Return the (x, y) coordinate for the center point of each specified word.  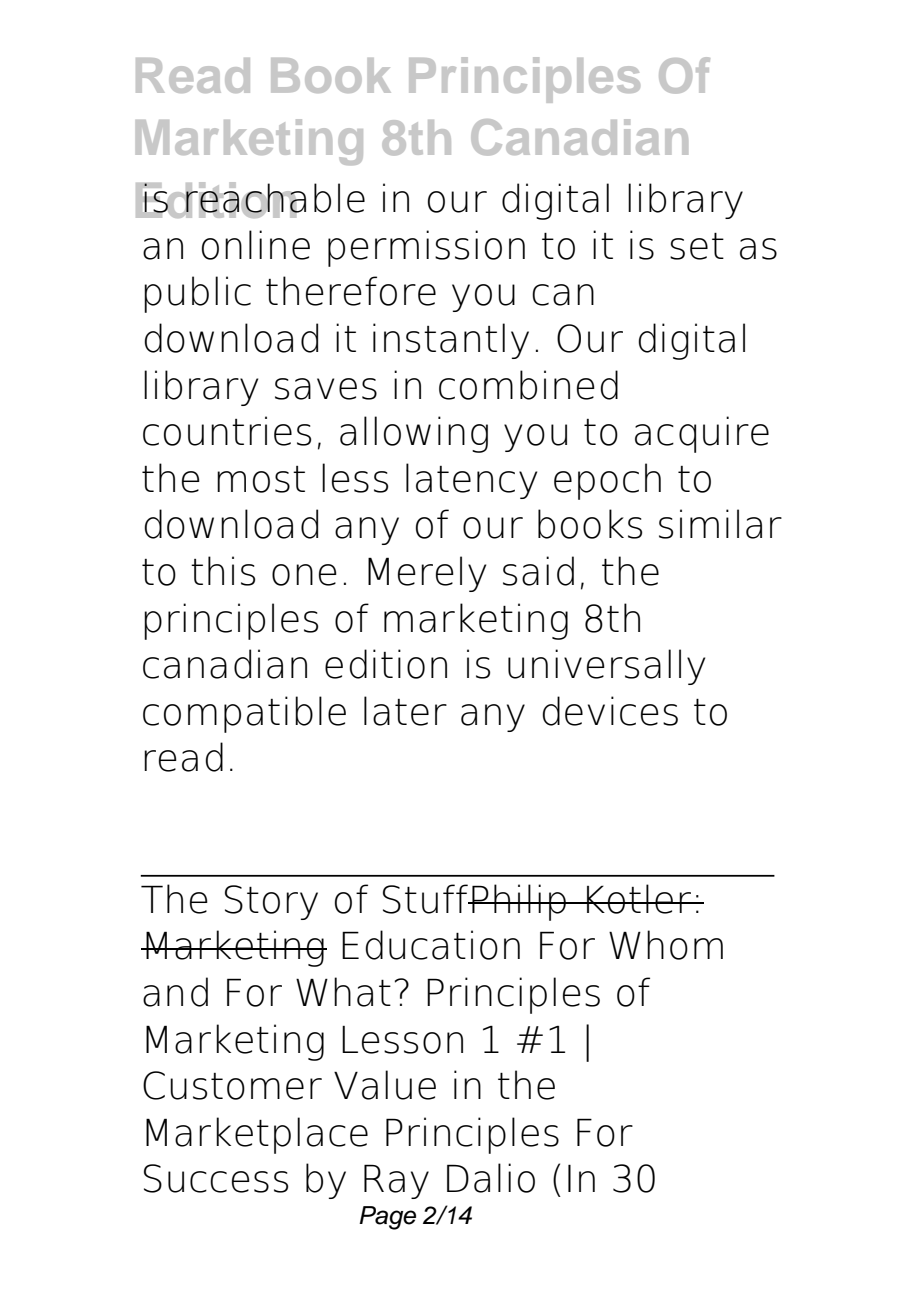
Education (431, 945)
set (697, 246)
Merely (427, 574)
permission (426, 248)
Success (216, 1178)
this (223, 571)
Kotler (639, 899)
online (256, 245)
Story (271, 902)
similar (720, 524)
